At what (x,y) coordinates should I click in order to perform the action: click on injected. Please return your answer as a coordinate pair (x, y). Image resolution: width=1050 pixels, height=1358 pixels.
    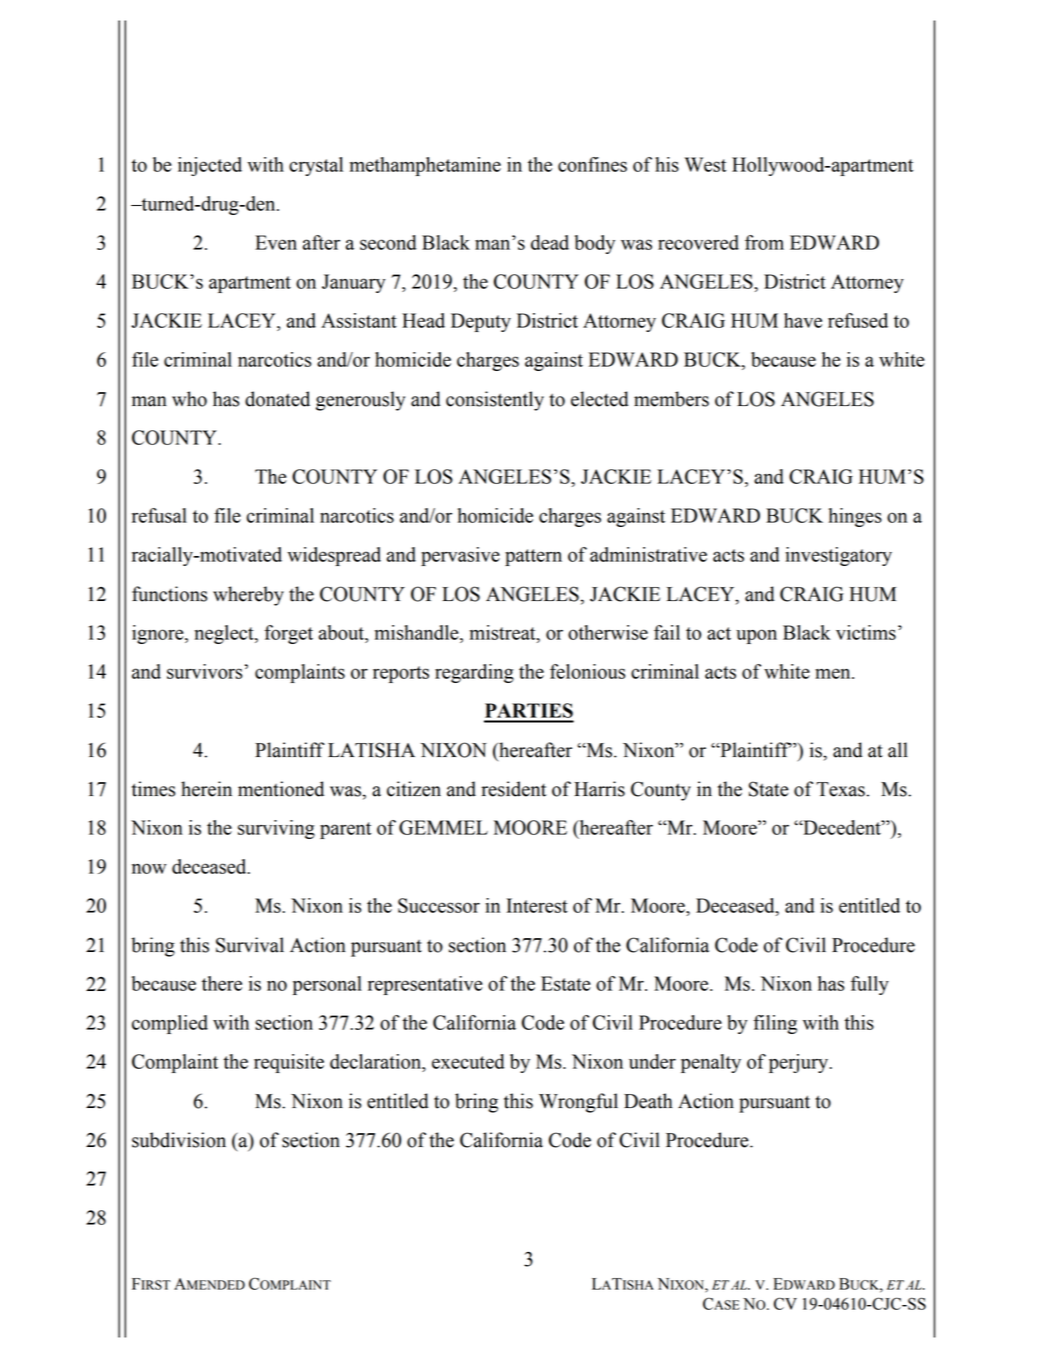
    Looking at the image, I should click on (210, 166).
